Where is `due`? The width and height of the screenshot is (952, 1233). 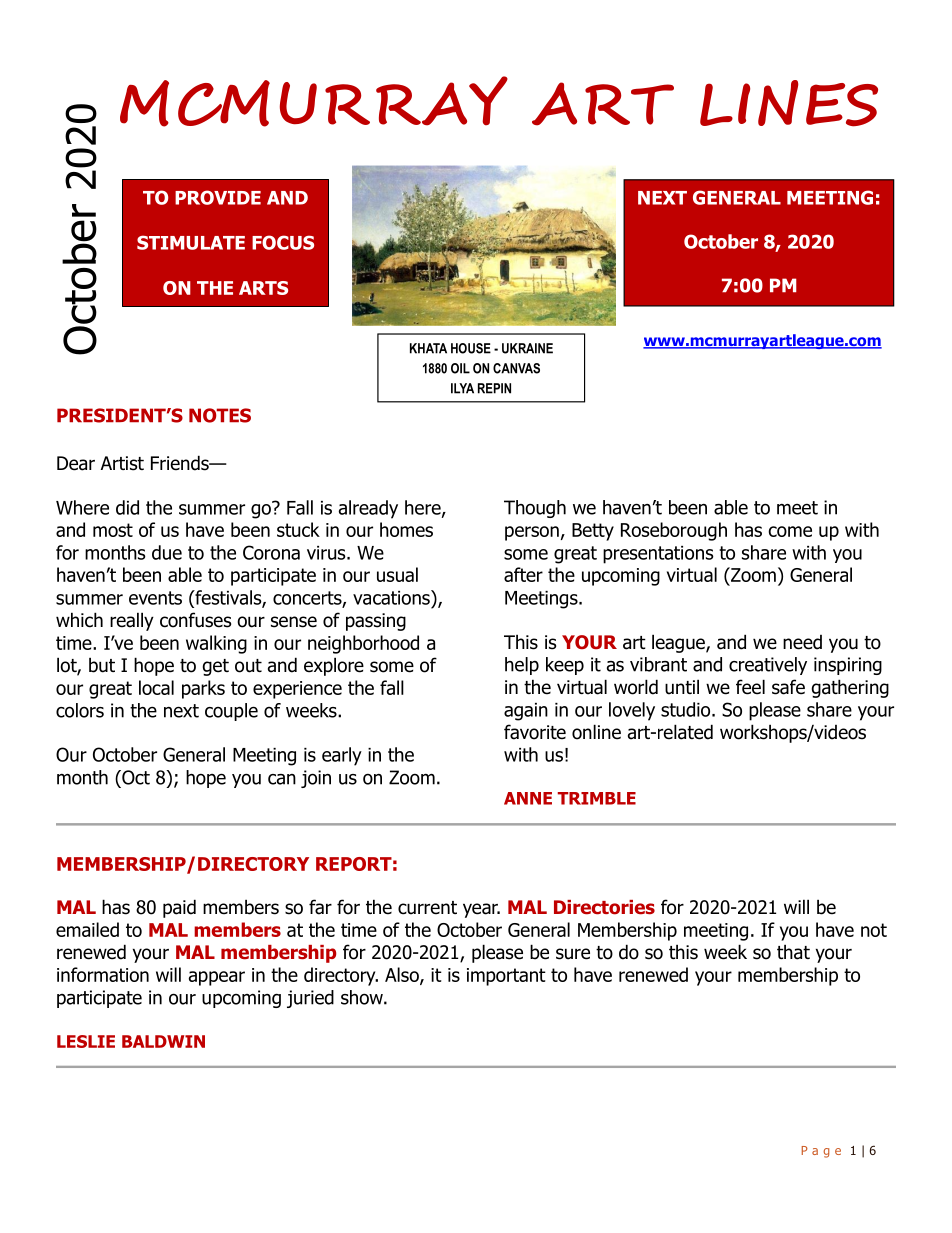 due is located at coordinates (167, 552).
